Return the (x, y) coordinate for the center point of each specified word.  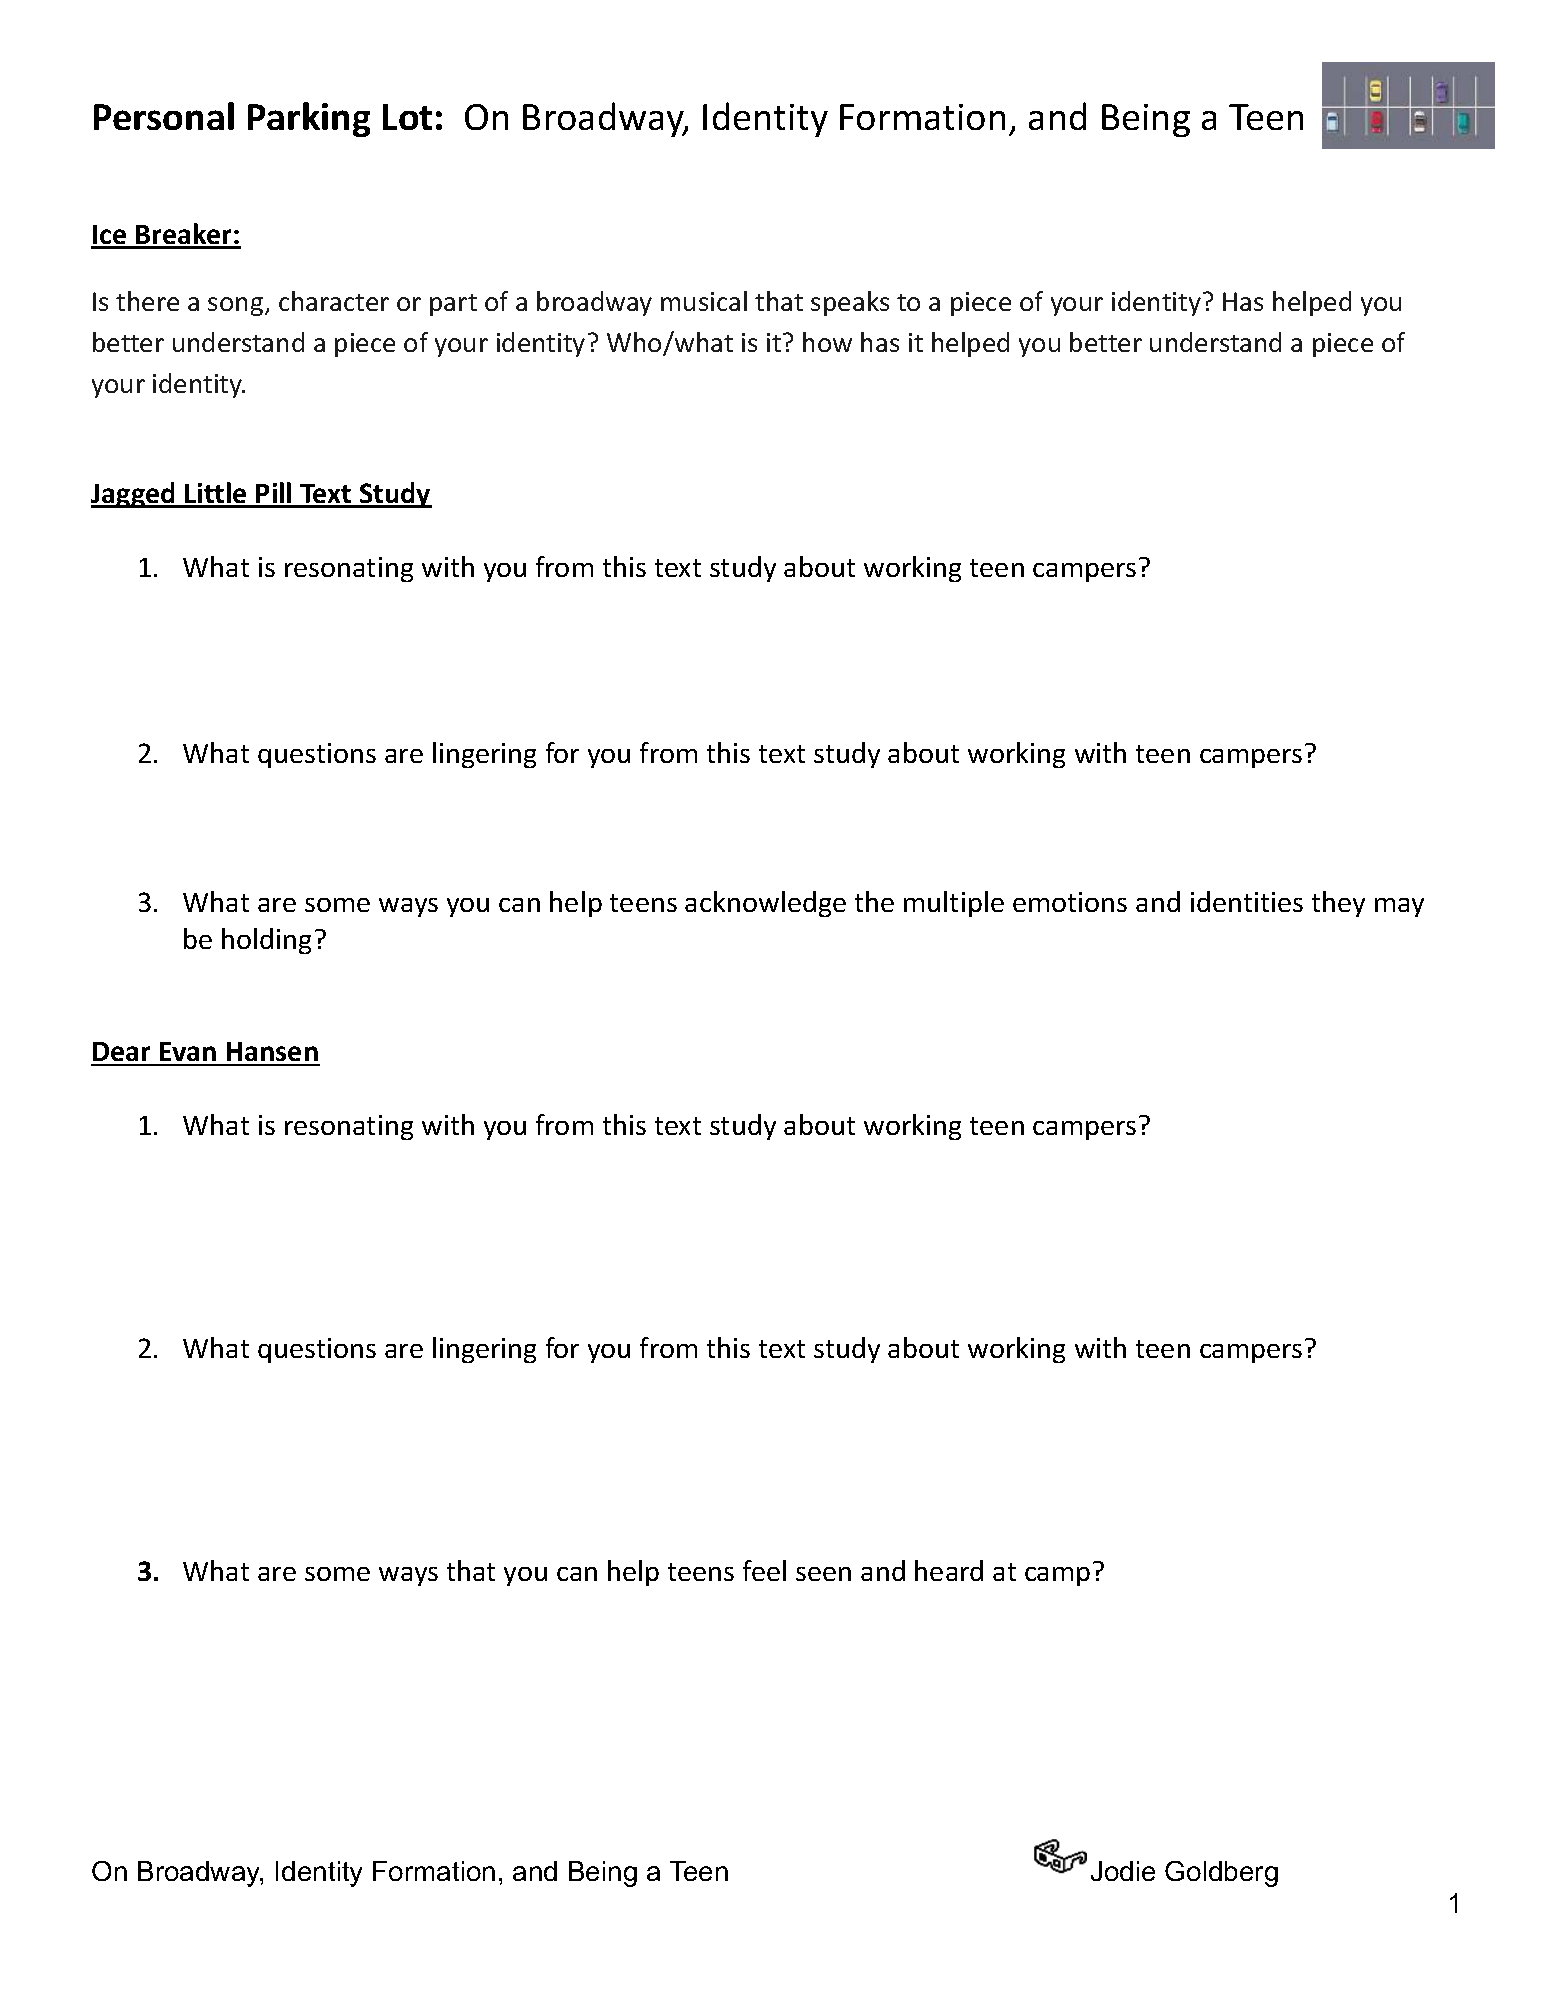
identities (1247, 901)
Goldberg (1221, 1874)
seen (823, 1574)
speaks (850, 303)
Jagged (134, 495)
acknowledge (765, 904)
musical (704, 301)
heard (949, 1570)
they (1338, 904)
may (1399, 907)
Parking (309, 119)
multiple (954, 904)
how (827, 342)
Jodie (1123, 1871)
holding (266, 941)
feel (764, 1570)
